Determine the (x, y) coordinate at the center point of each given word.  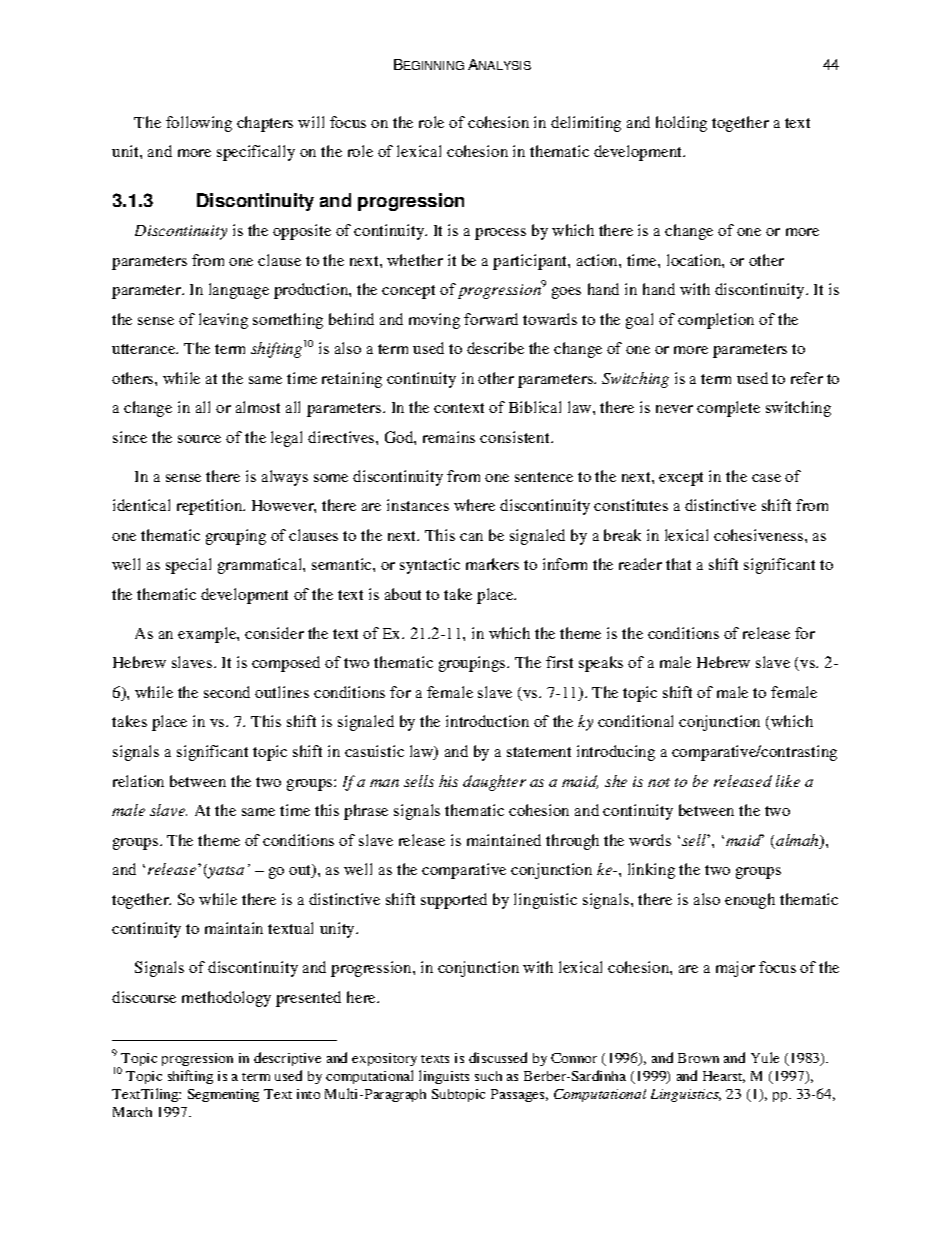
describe (495, 348)
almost (258, 407)
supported (454, 901)
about (403, 594)
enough (750, 901)
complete (728, 409)
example (208, 635)
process (500, 234)
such (488, 1076)
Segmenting (223, 1095)
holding (681, 124)
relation (138, 781)
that (678, 564)
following (199, 124)
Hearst (724, 1077)
